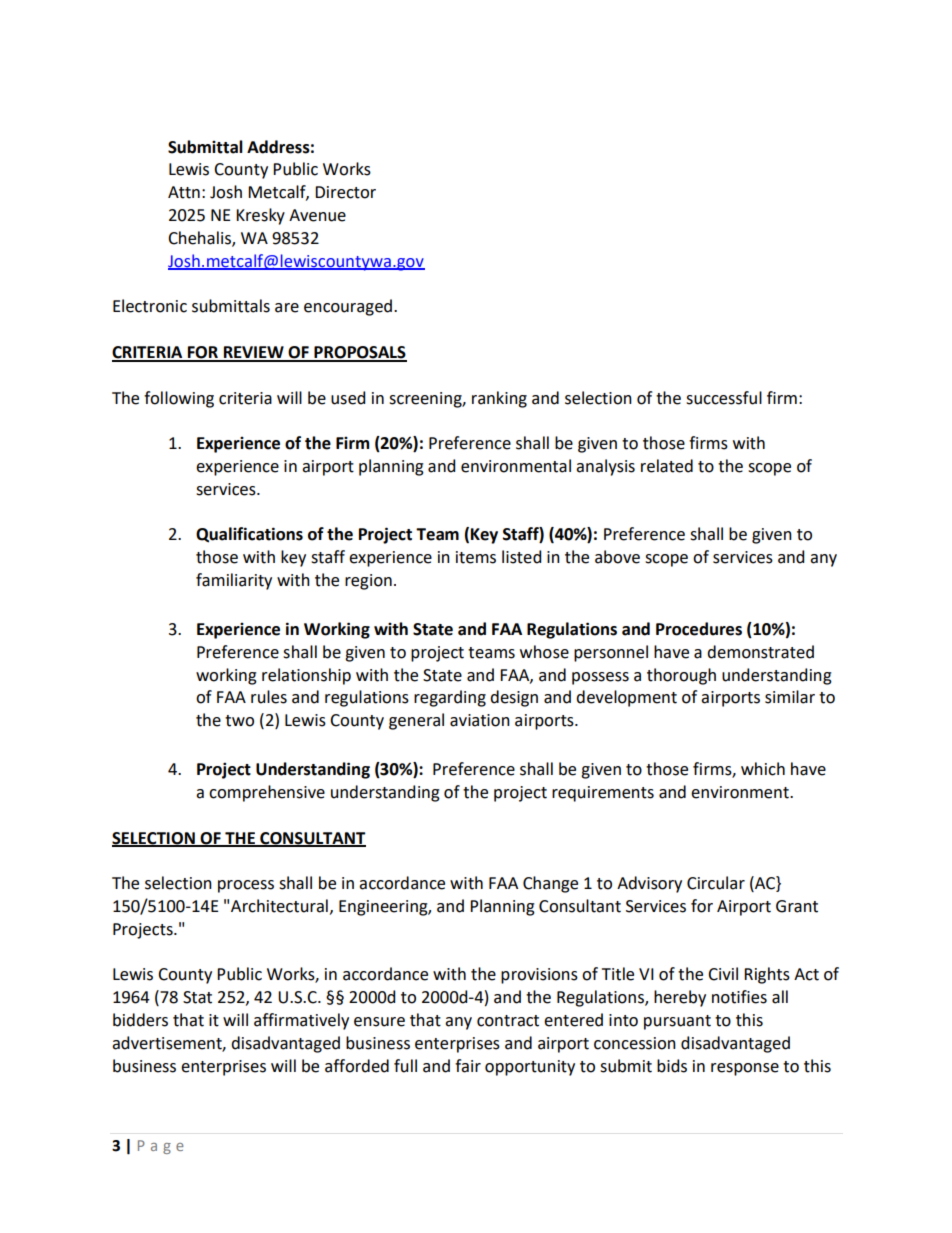 This page has width=952, height=1233. I want to click on response, so click(745, 1069).
